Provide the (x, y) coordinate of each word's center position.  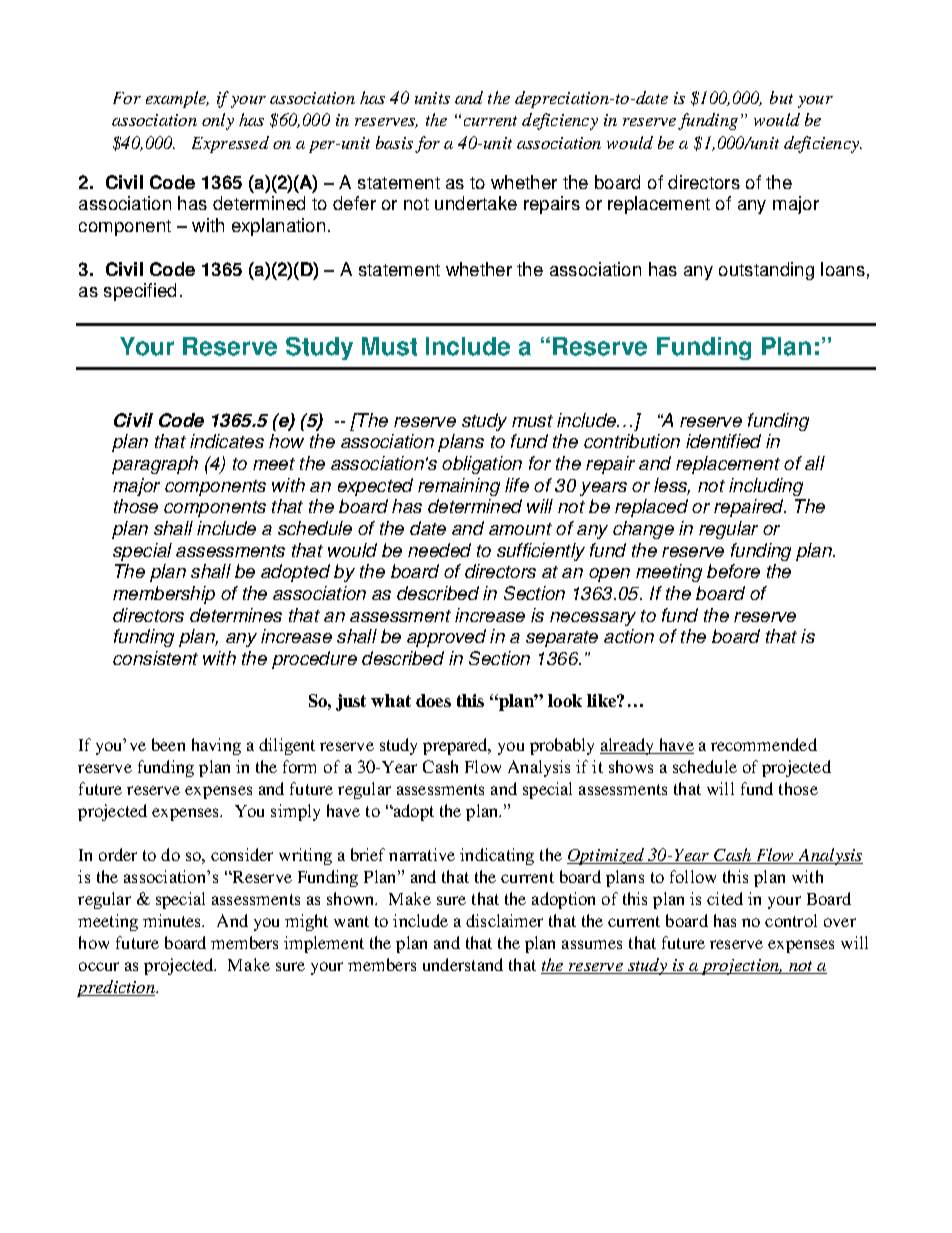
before (733, 571)
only (218, 121)
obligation (482, 465)
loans (843, 269)
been (168, 744)
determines (236, 615)
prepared (456, 746)
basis (394, 142)
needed (439, 550)
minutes (173, 920)
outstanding (766, 271)
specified (140, 292)
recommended (764, 744)
